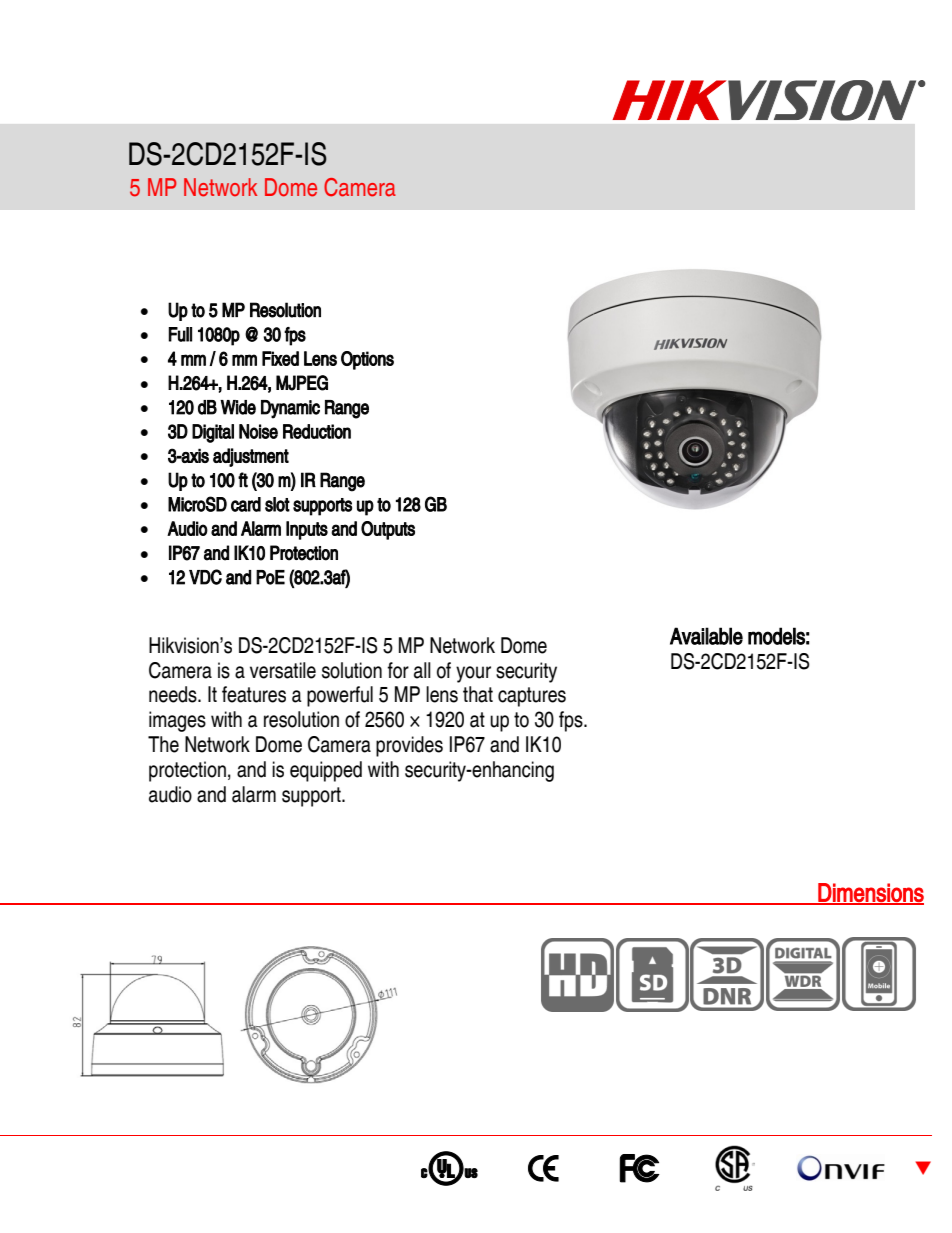  I want to click on Reduction, so click(317, 431).
